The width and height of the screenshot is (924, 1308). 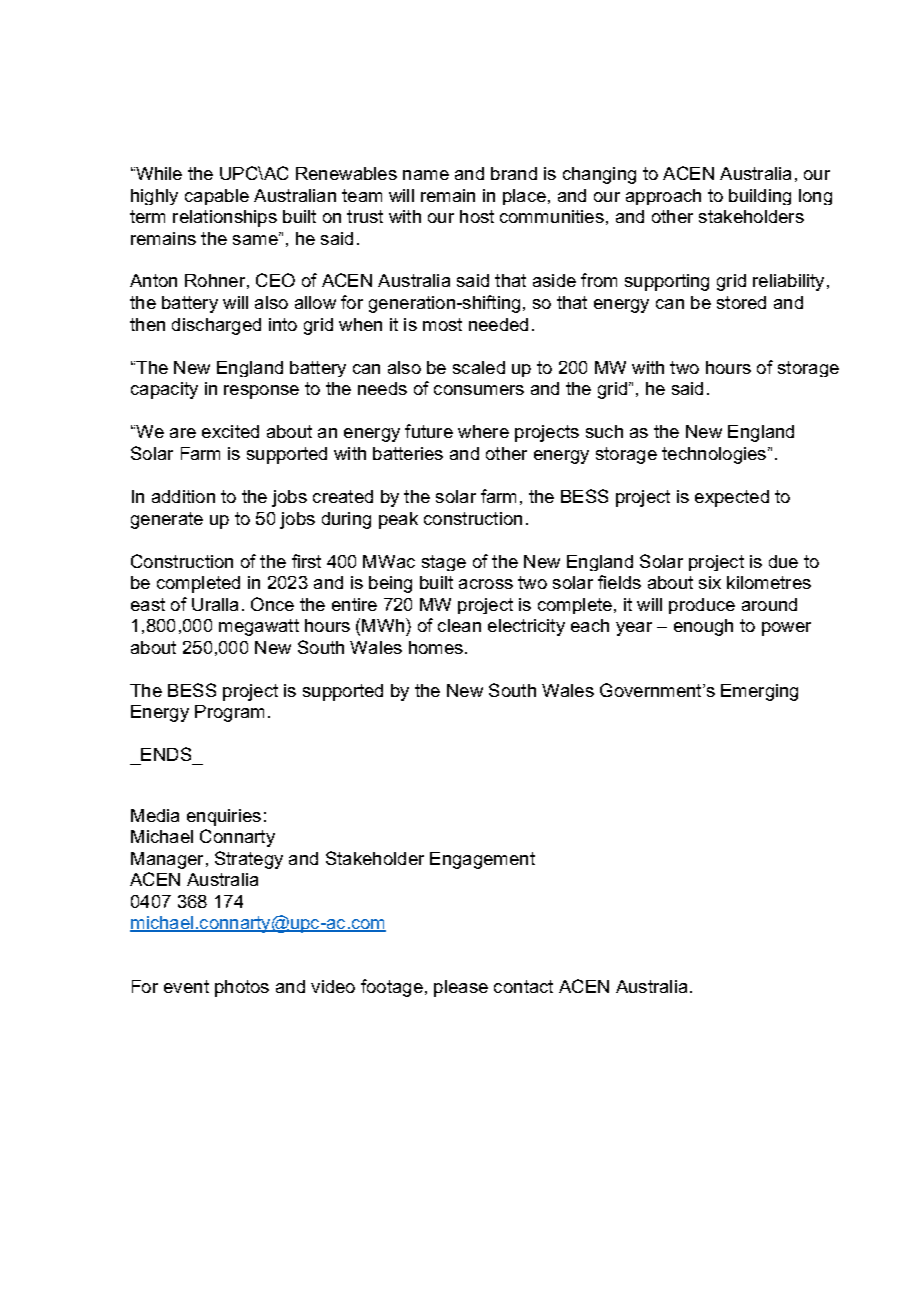 What do you see at coordinates (242, 988) in the screenshot?
I see `photos` at bounding box center [242, 988].
